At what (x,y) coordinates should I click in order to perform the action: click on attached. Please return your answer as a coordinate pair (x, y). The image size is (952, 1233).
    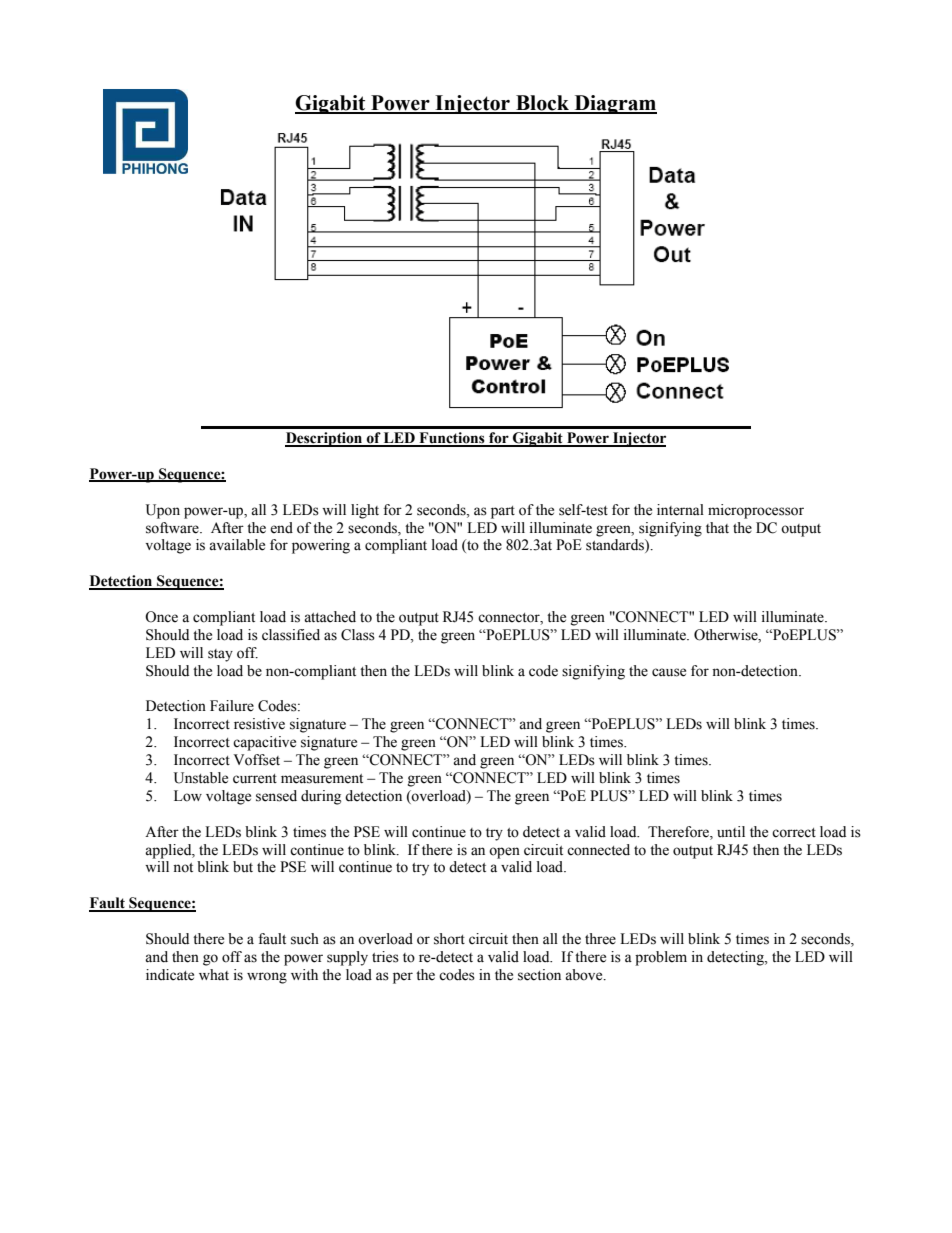
    Looking at the image, I should click on (330, 617).
